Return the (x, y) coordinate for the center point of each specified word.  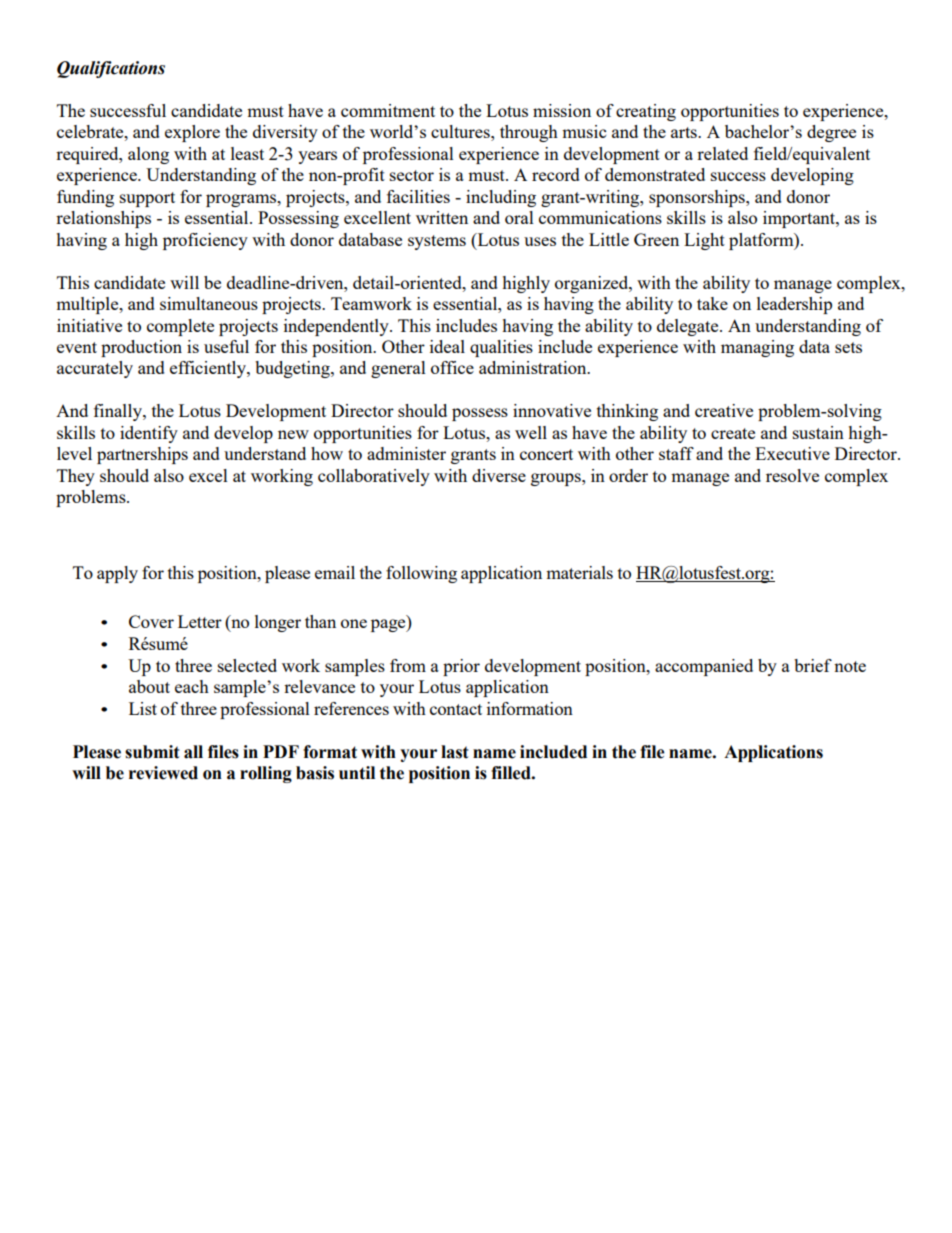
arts (685, 132)
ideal (447, 346)
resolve (792, 475)
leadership (794, 305)
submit (152, 752)
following (421, 574)
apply (117, 574)
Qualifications (111, 69)
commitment (388, 110)
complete (180, 327)
